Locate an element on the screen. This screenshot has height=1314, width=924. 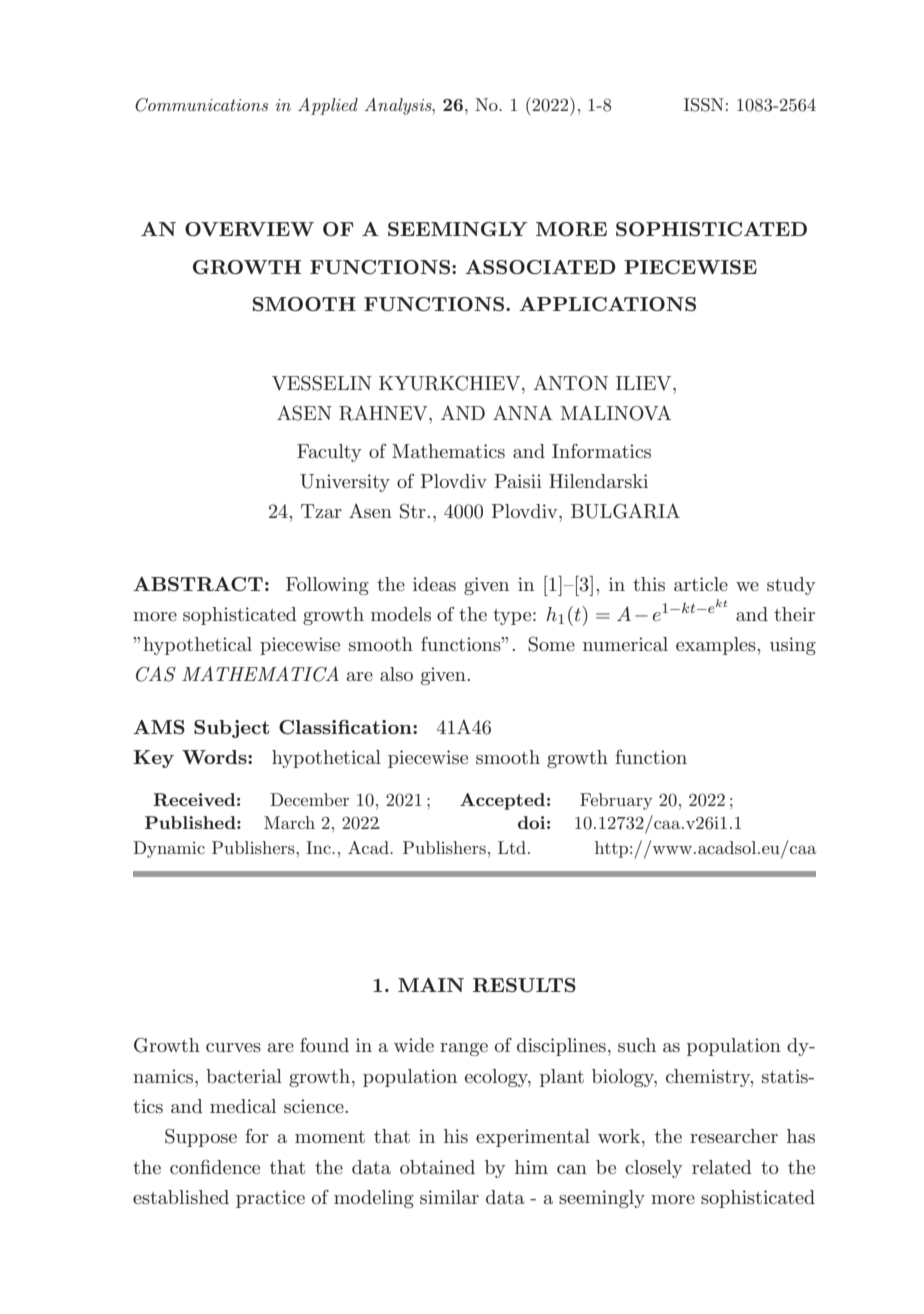
Some is located at coordinates (551, 644).
